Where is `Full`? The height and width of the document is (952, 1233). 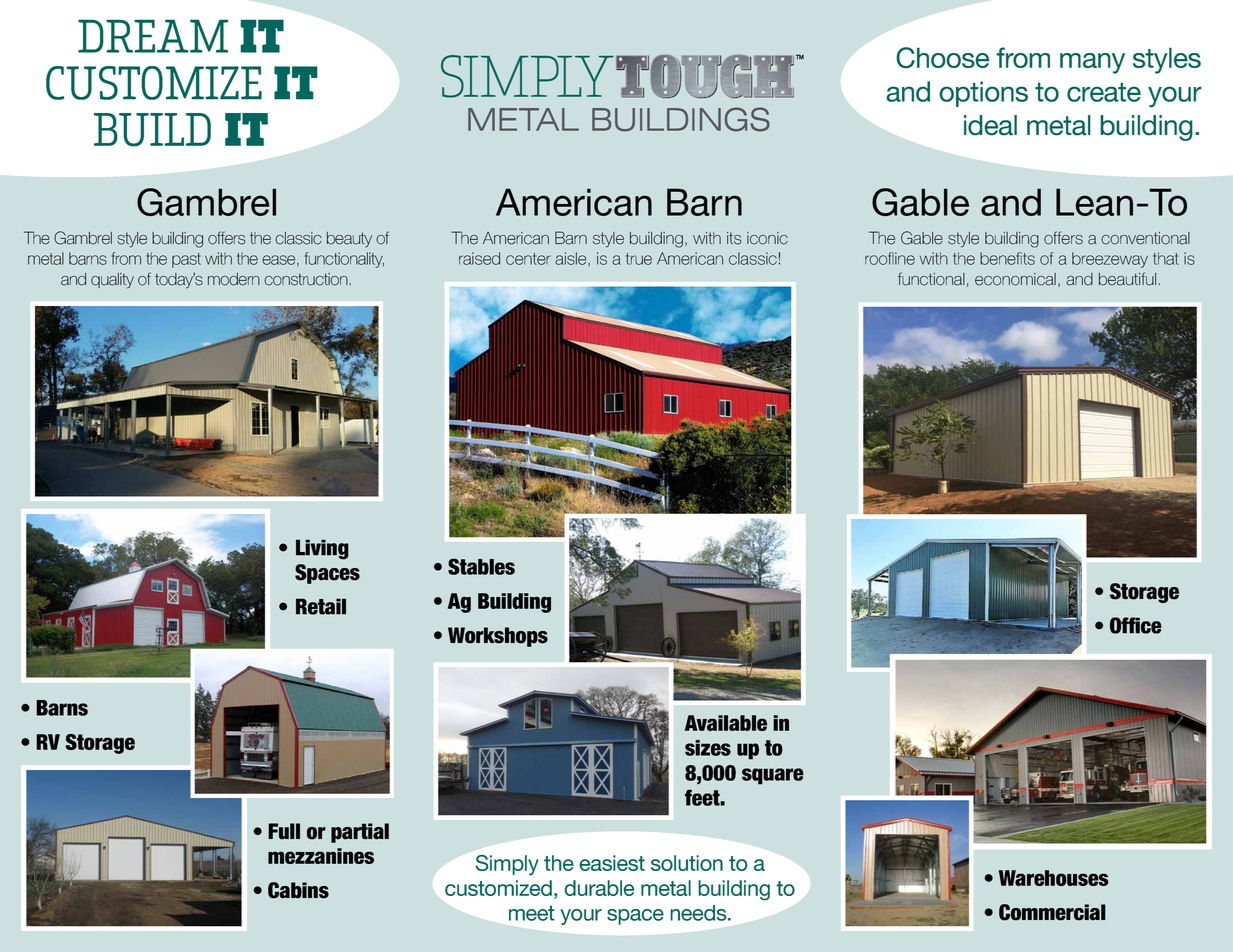 Full is located at coordinates (284, 831).
